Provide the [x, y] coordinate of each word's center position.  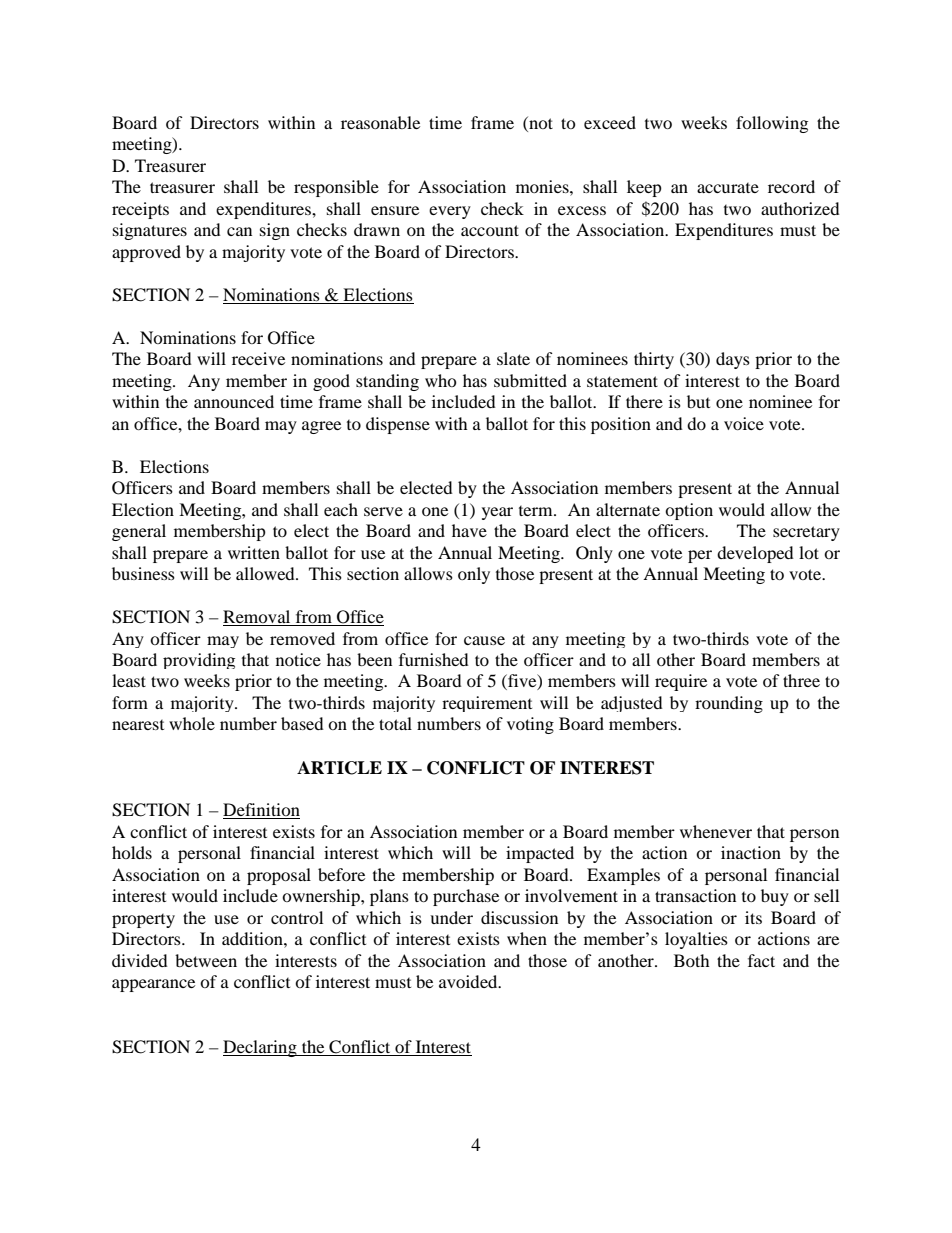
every [450, 212]
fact [761, 960]
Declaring [261, 1048]
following [772, 124]
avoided [469, 981]
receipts [140, 210]
